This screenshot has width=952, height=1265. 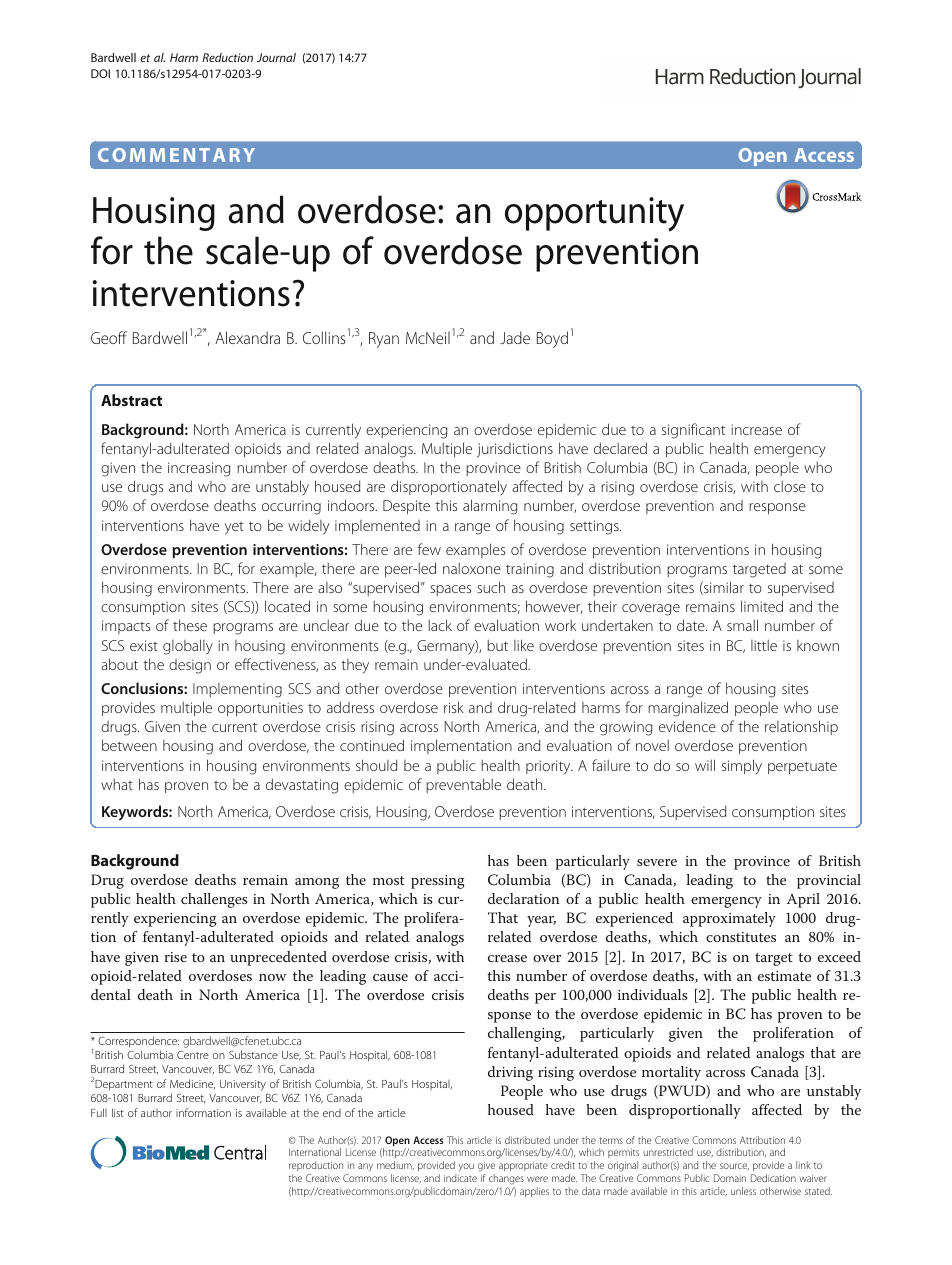 I want to click on alarming, so click(x=490, y=507).
